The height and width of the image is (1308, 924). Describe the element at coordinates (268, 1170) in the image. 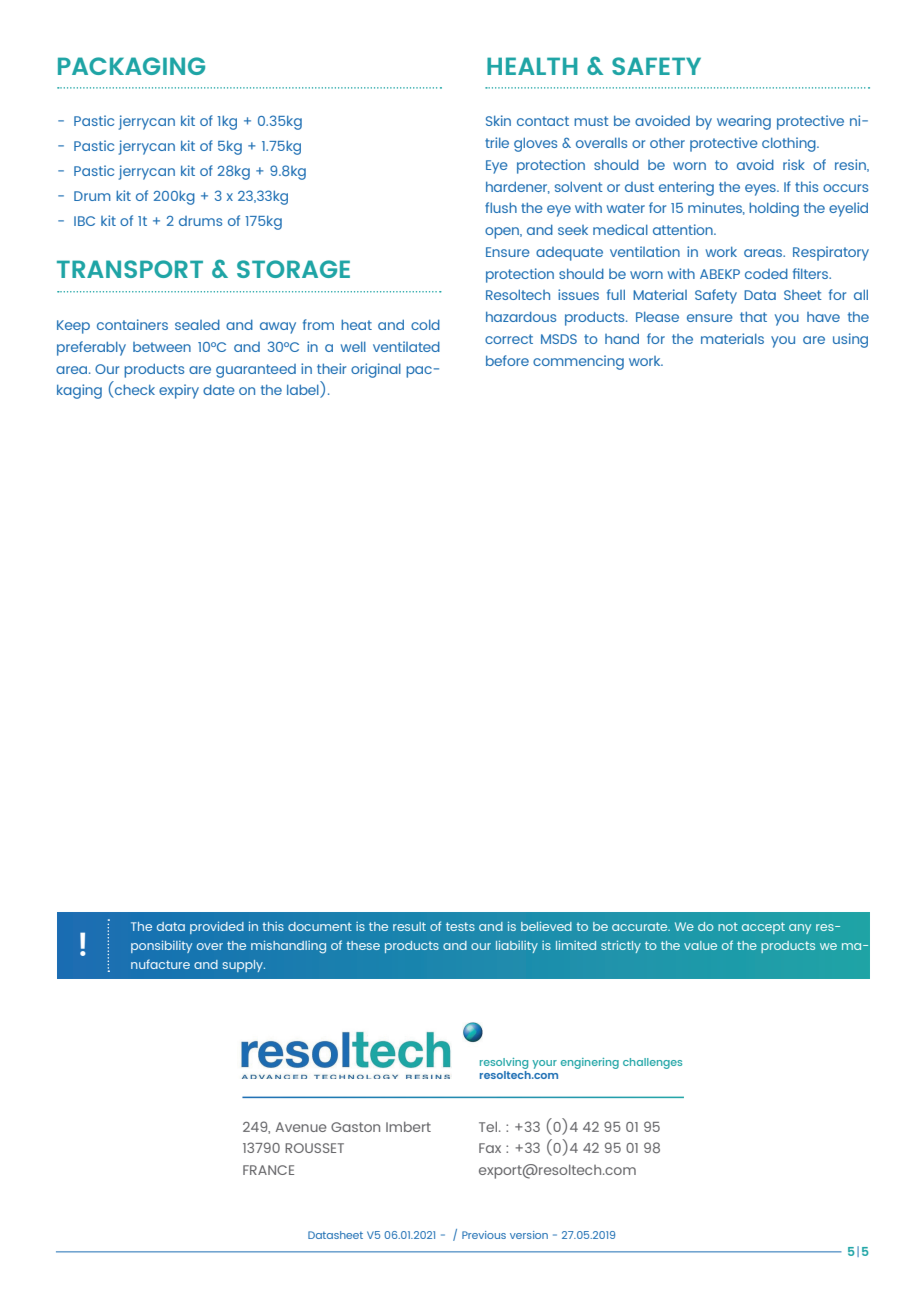

I see `FRANCE` at that location.
